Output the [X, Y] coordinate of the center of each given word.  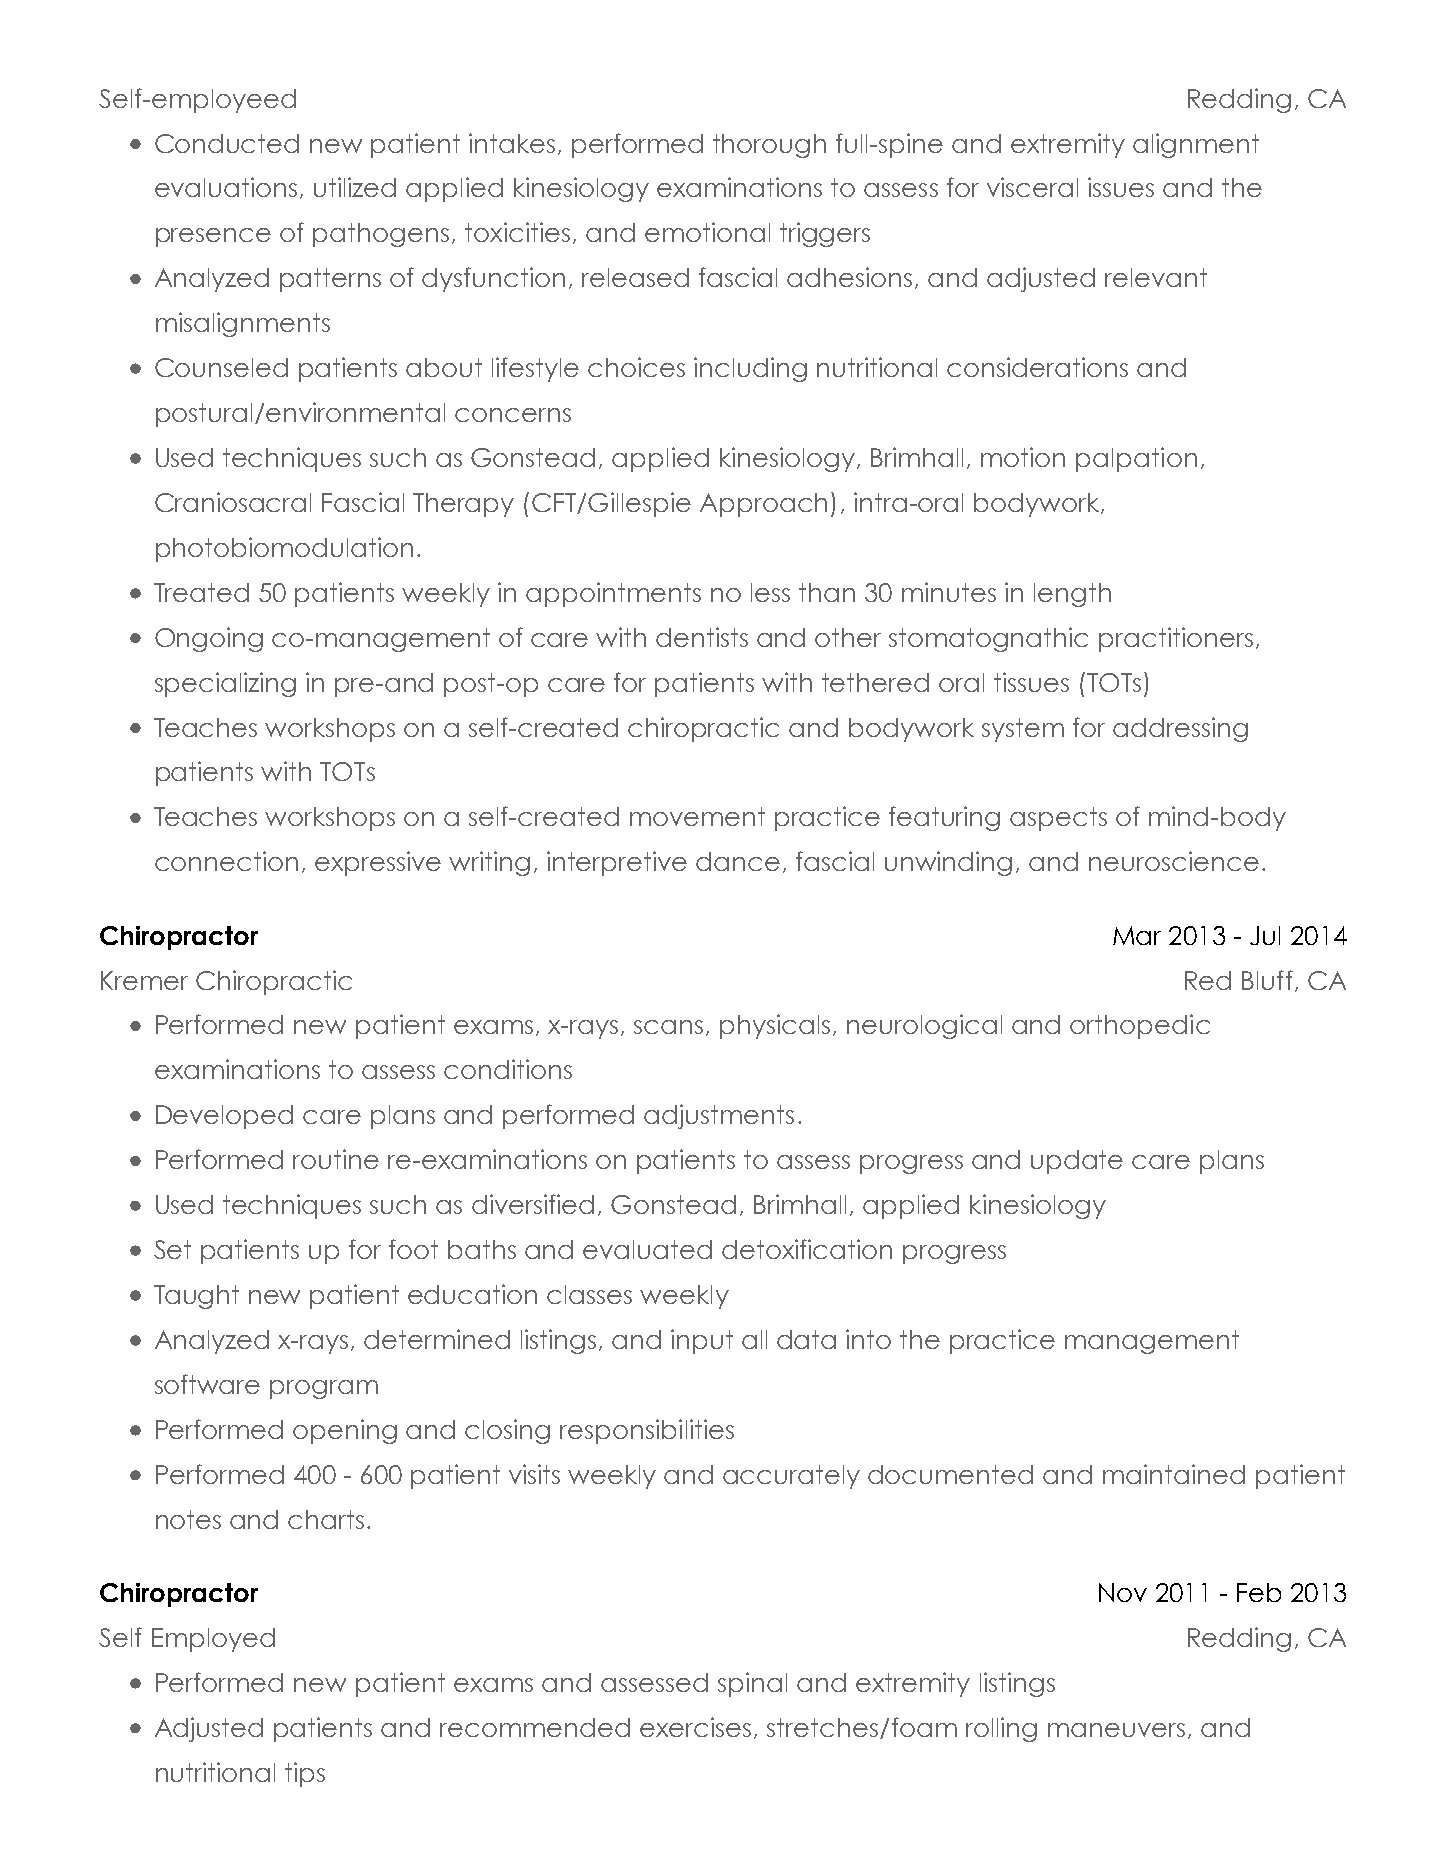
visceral [1032, 187]
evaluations [226, 187]
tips [305, 1774]
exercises [695, 1727]
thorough [769, 146]
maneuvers [1116, 1730]
